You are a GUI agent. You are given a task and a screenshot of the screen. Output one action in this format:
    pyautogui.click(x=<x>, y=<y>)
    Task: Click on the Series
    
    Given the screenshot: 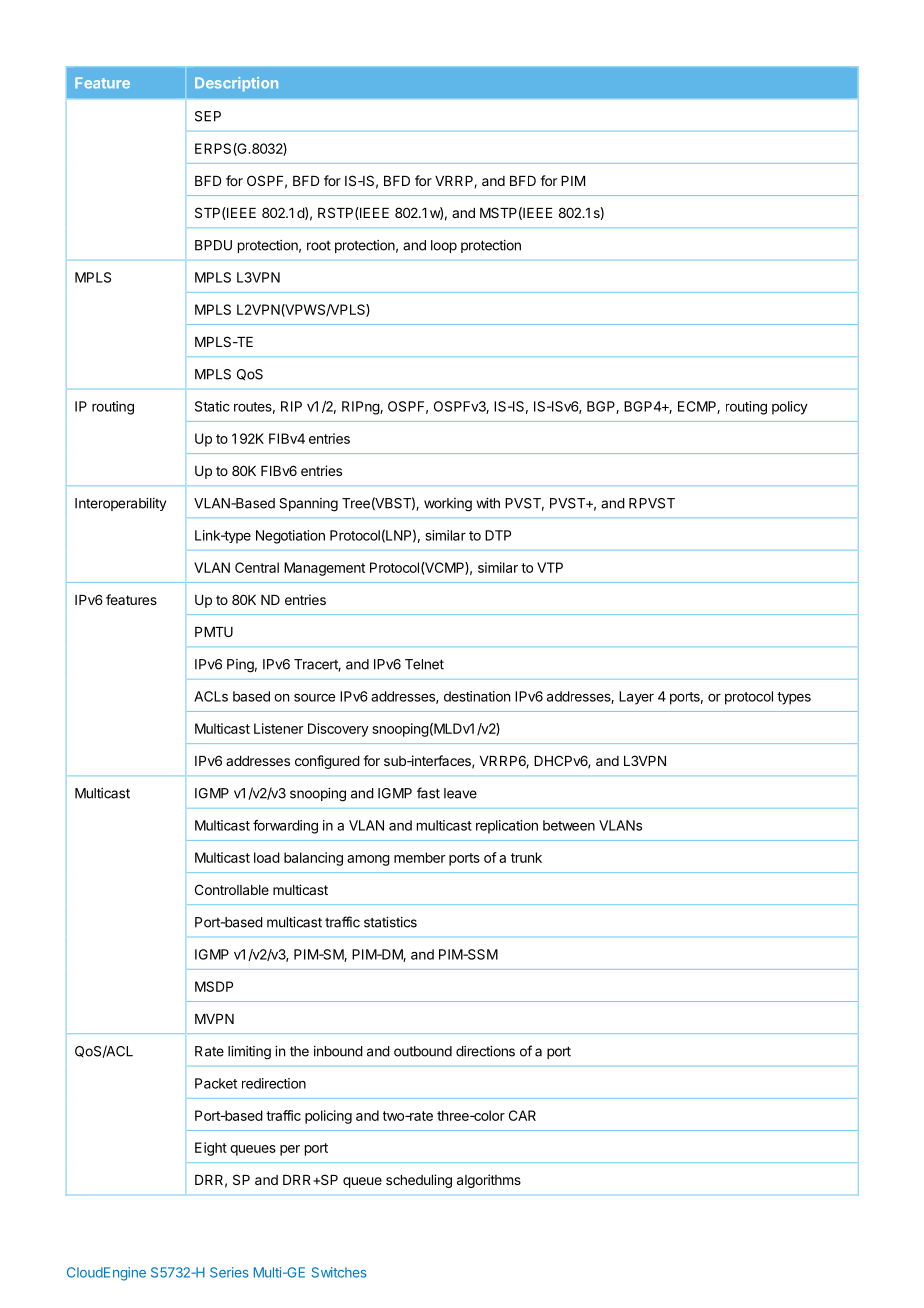 What is the action you would take?
    pyautogui.click(x=229, y=1272)
